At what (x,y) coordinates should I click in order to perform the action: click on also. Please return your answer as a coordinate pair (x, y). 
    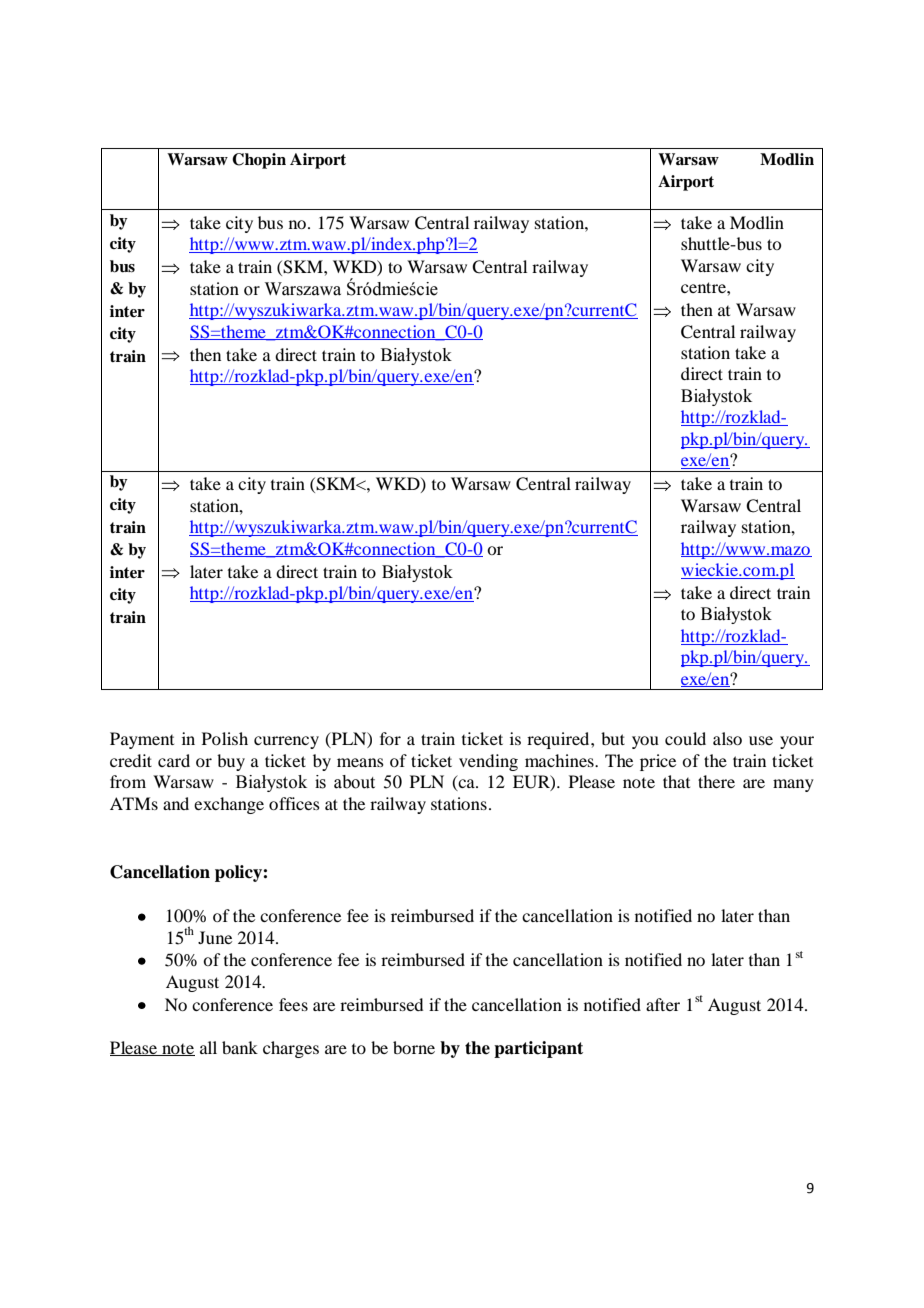
    Looking at the image, I should click on (727, 738).
